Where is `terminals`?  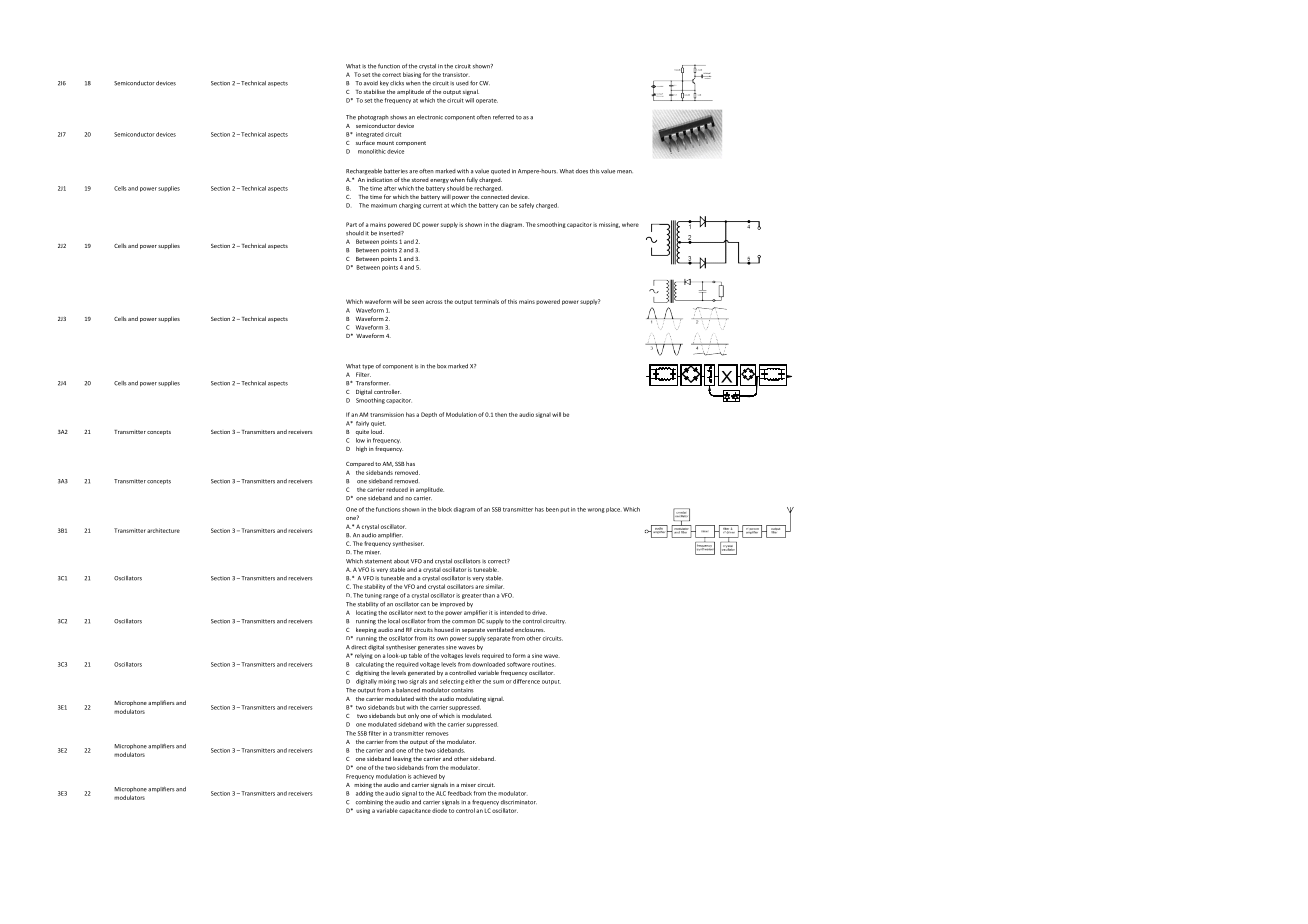
terminals is located at coordinates (486, 301).
